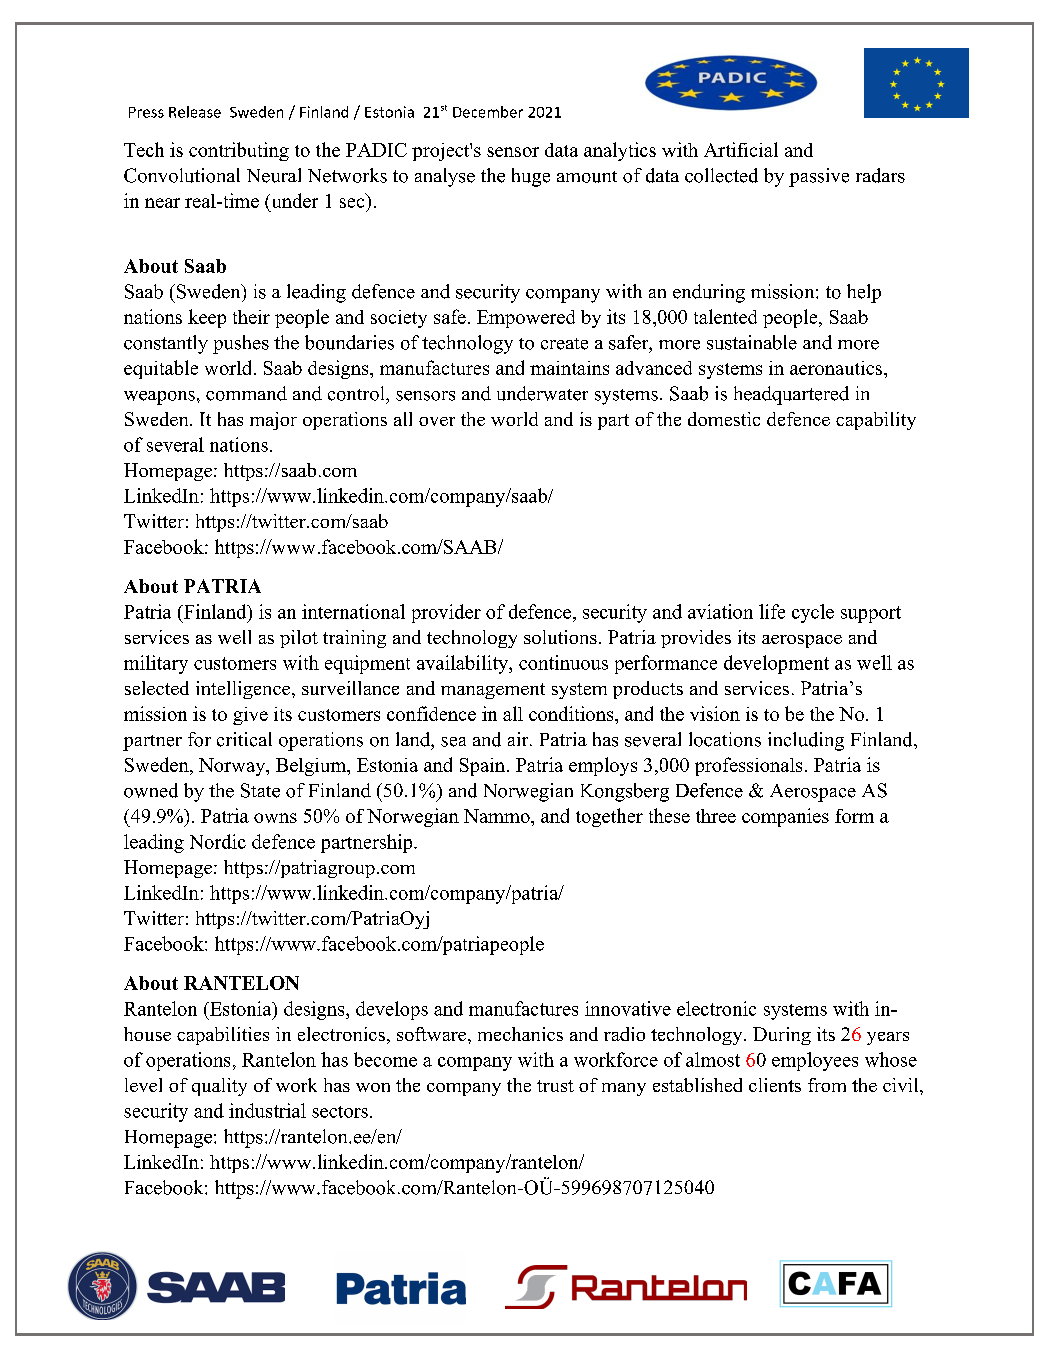 The image size is (1049, 1358). I want to click on contributing, so click(239, 151).
